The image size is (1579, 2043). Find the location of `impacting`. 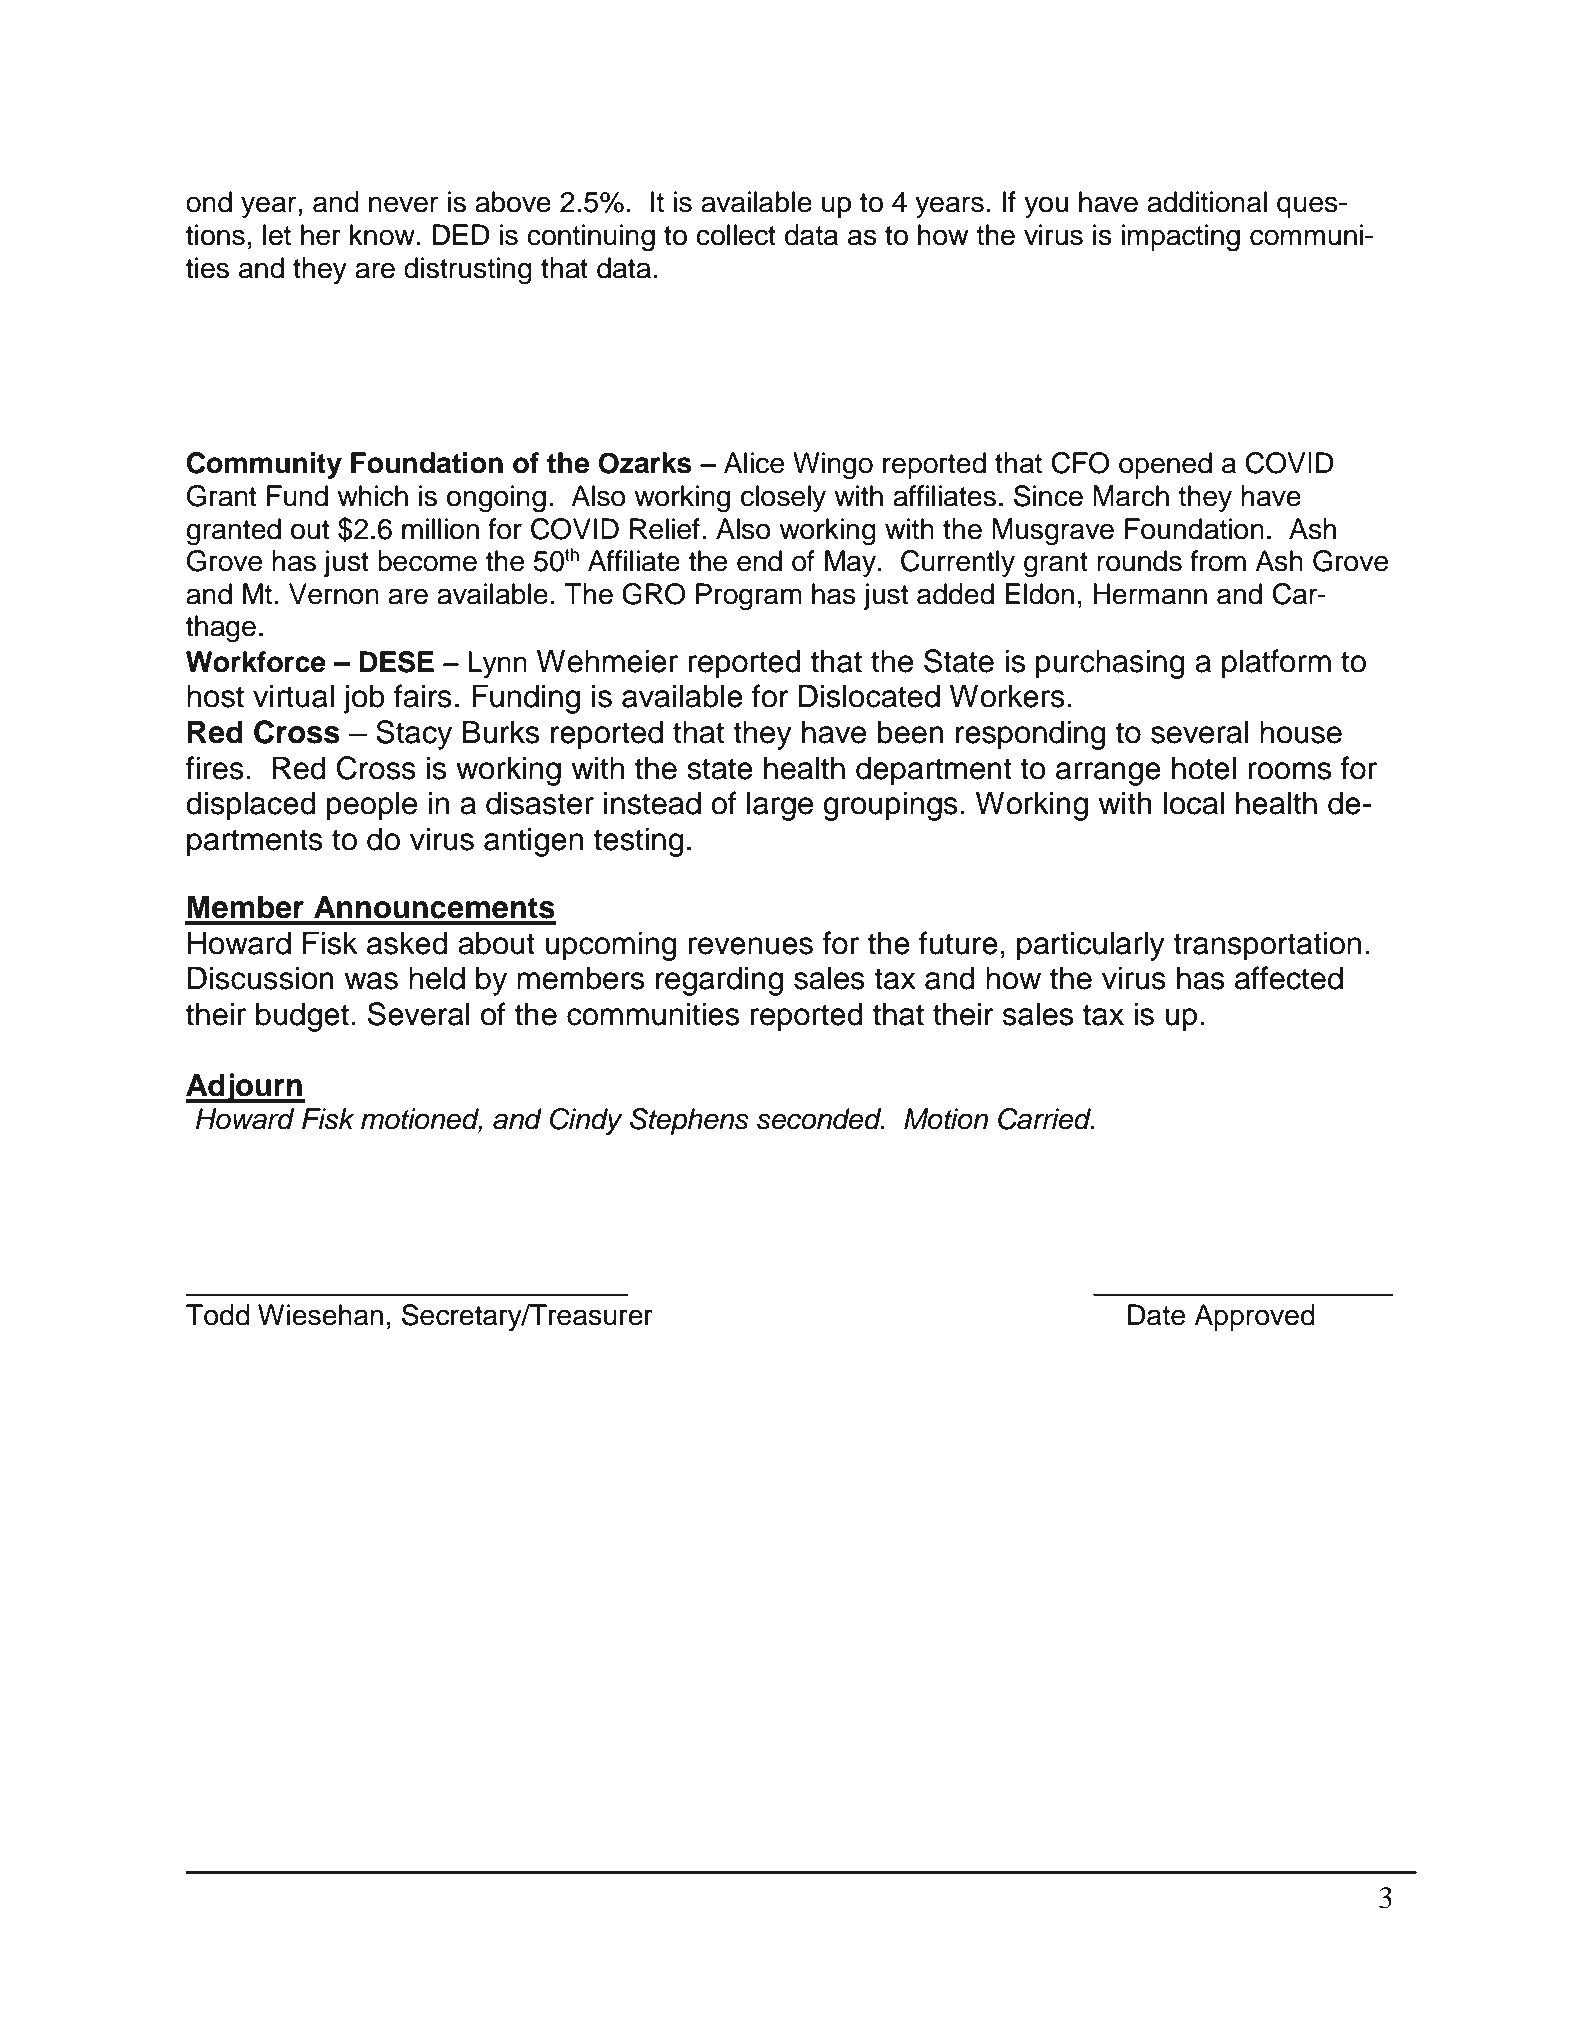

impacting is located at coordinates (1180, 238).
